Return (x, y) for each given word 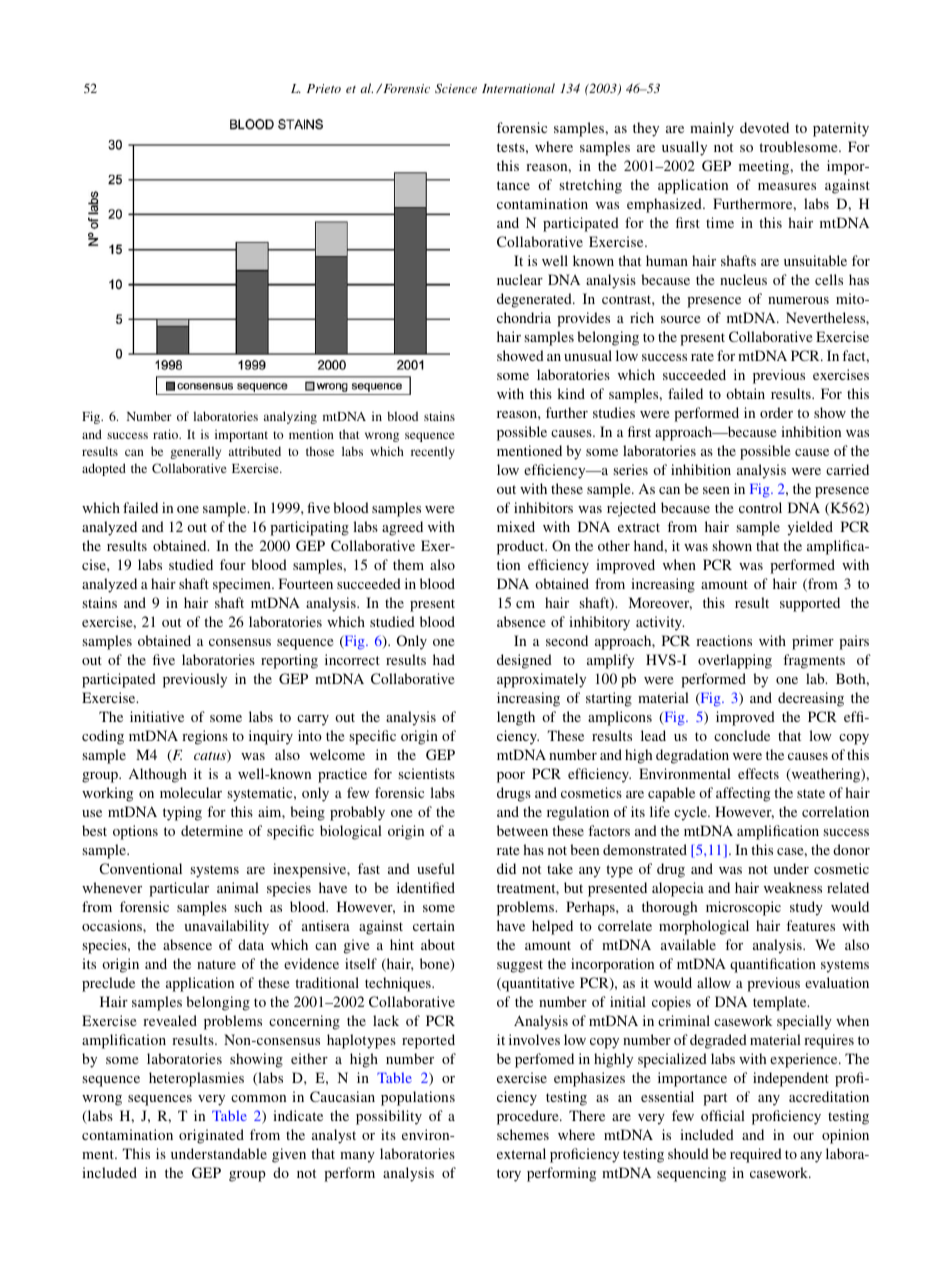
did (506, 868)
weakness (793, 887)
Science (456, 88)
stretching (590, 186)
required (756, 1155)
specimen (243, 585)
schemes (523, 1134)
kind (571, 393)
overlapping (735, 661)
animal (238, 887)
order (776, 412)
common (258, 1098)
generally (195, 452)
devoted (764, 127)
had (444, 659)
